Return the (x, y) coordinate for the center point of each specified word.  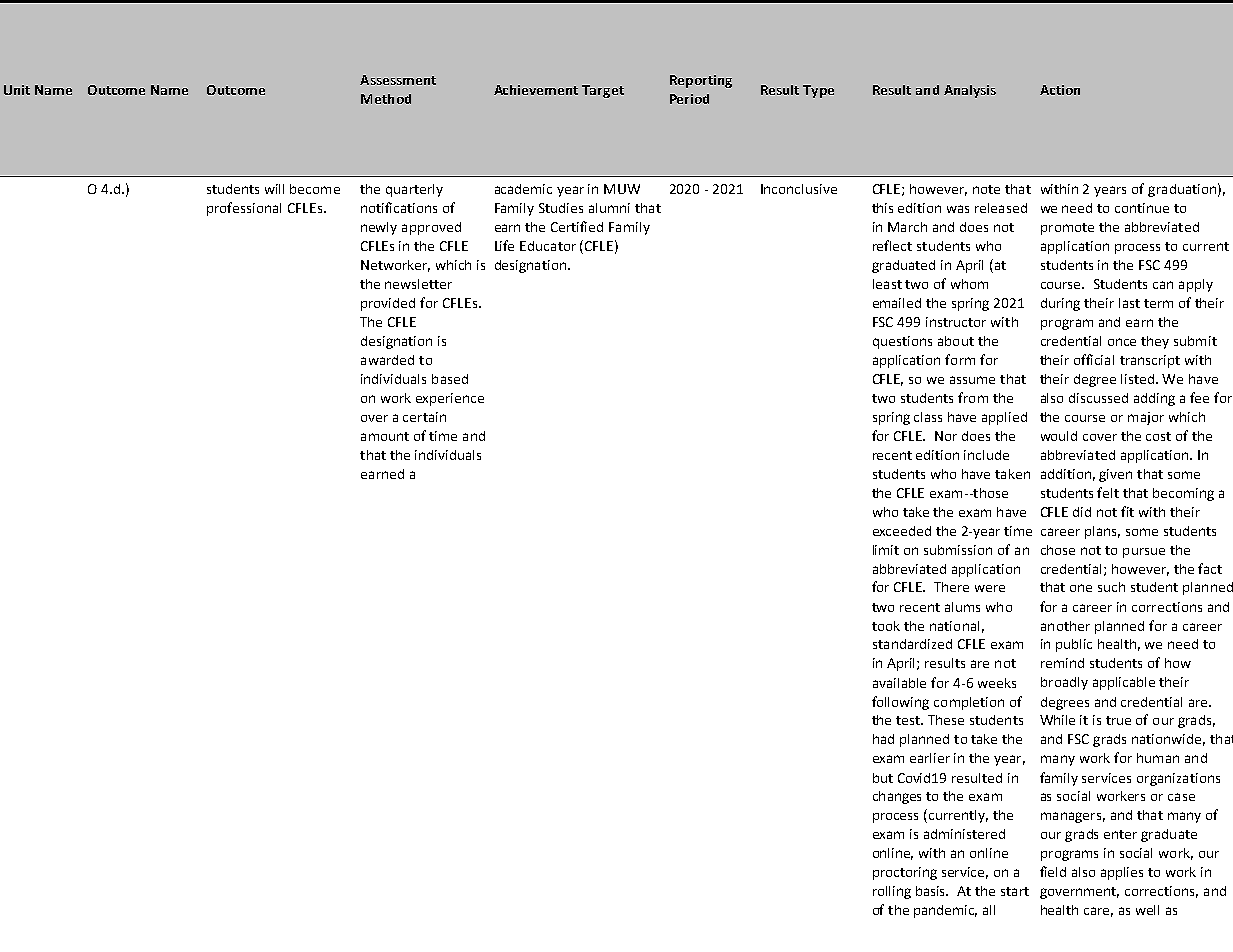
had (883, 739)
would (1059, 436)
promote (1067, 229)
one (1081, 588)
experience (450, 399)
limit (886, 550)
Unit (17, 90)
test (909, 720)
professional (244, 209)
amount (385, 436)
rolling (892, 892)
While (1057, 720)
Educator (548, 246)
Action (1060, 90)
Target (603, 91)
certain (424, 417)
